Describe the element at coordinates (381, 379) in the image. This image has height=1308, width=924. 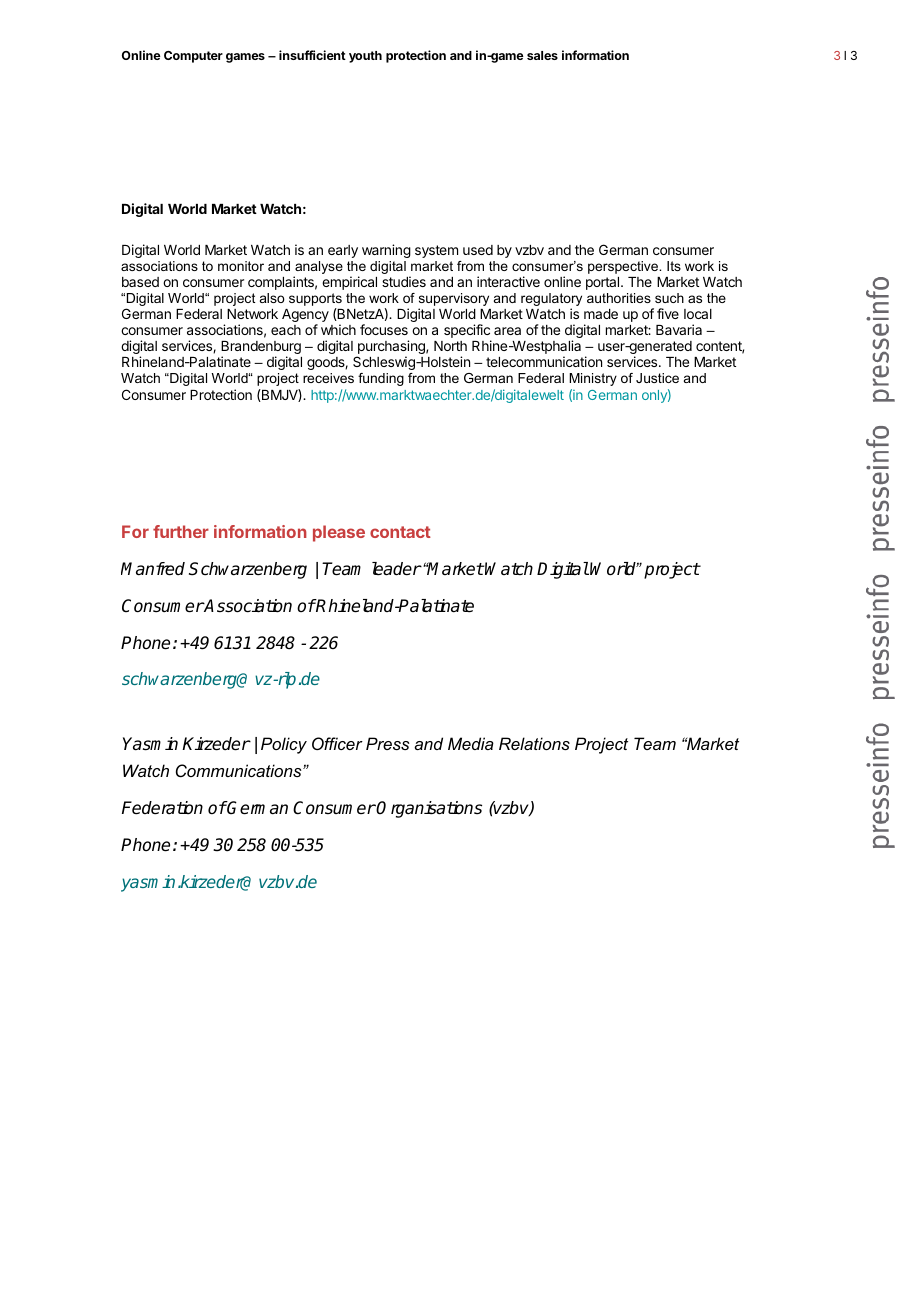
I see `funding` at that location.
